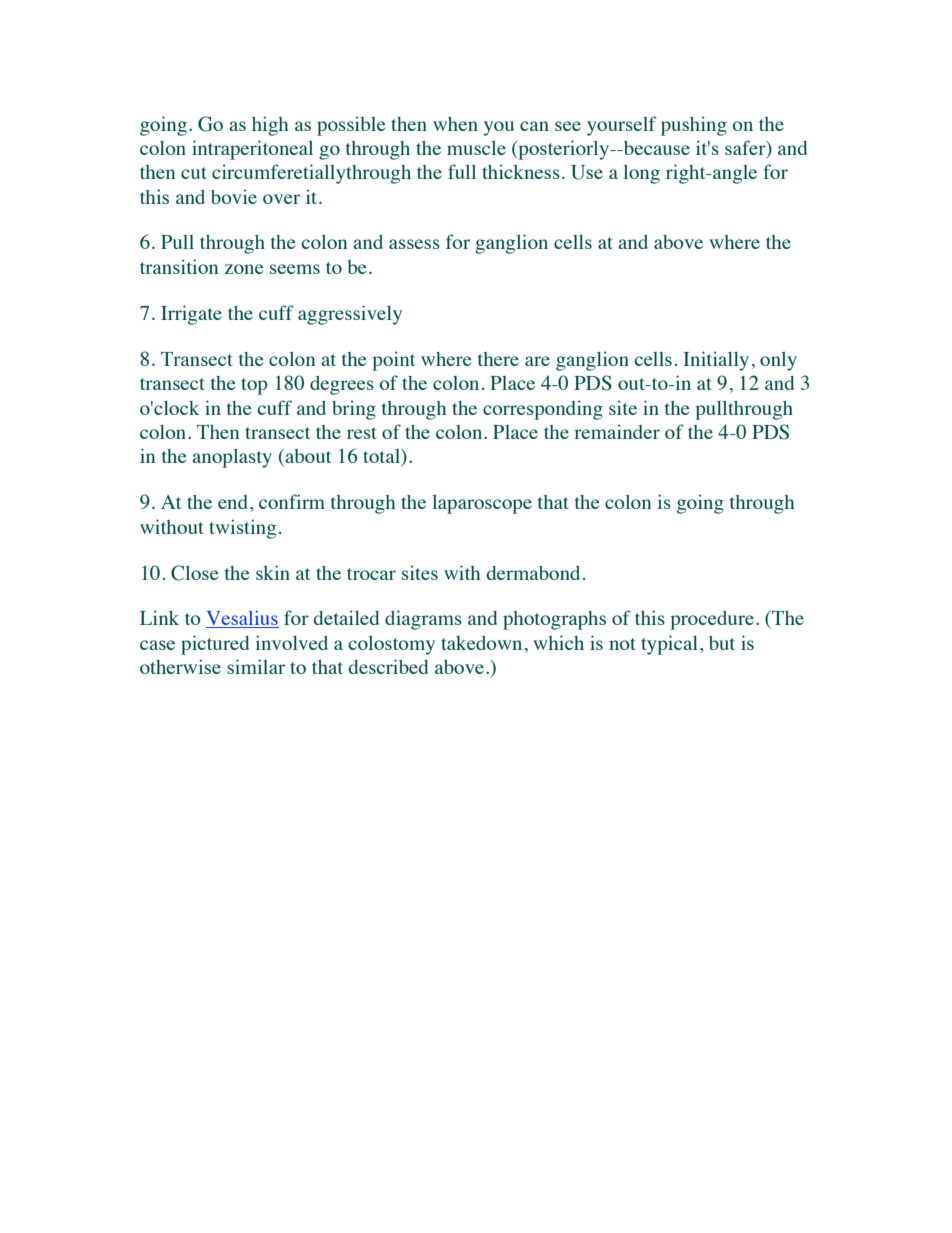 The height and width of the screenshot is (1233, 952). I want to click on laparoscope, so click(482, 504).
